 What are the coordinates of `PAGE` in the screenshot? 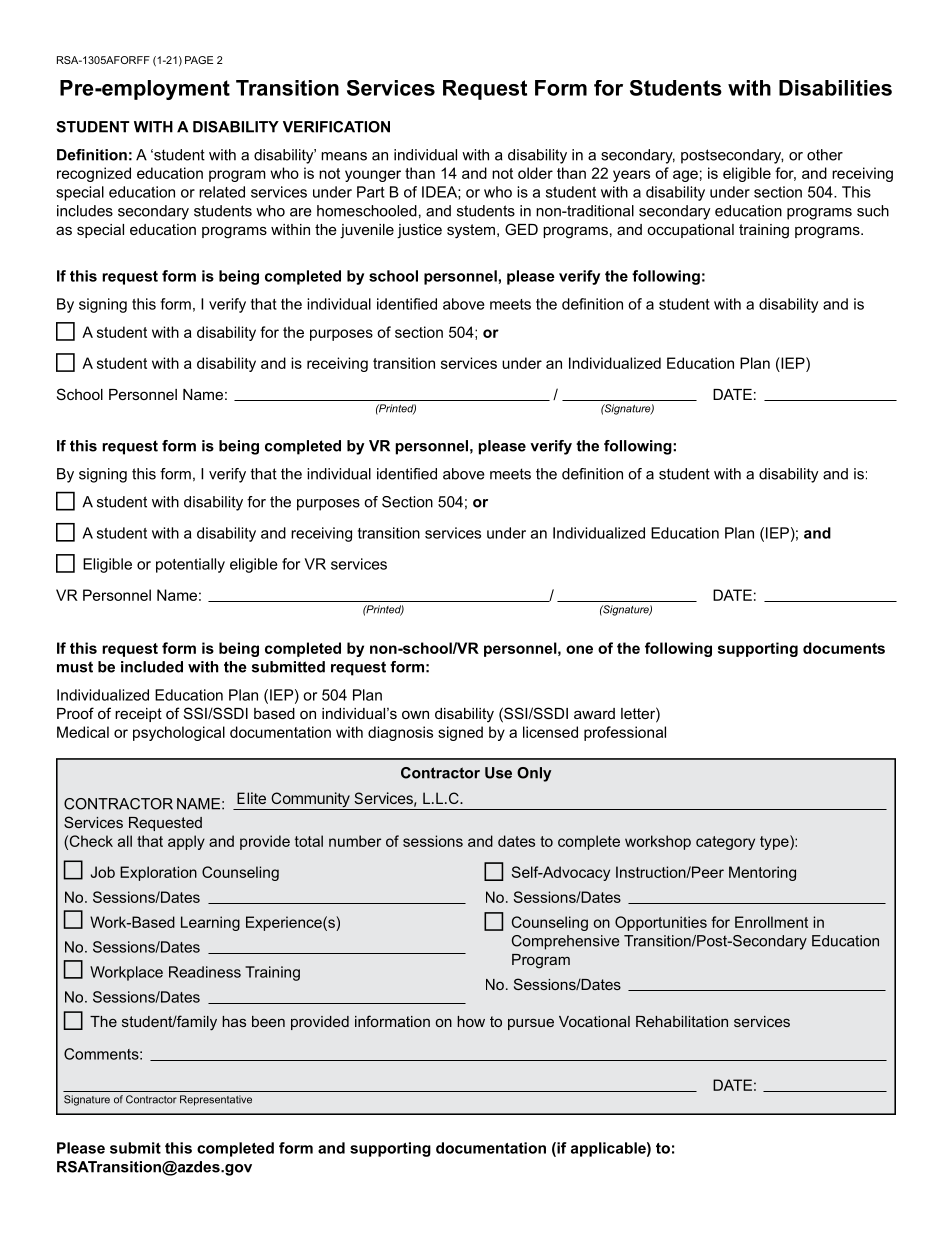 It's located at (199, 60).
